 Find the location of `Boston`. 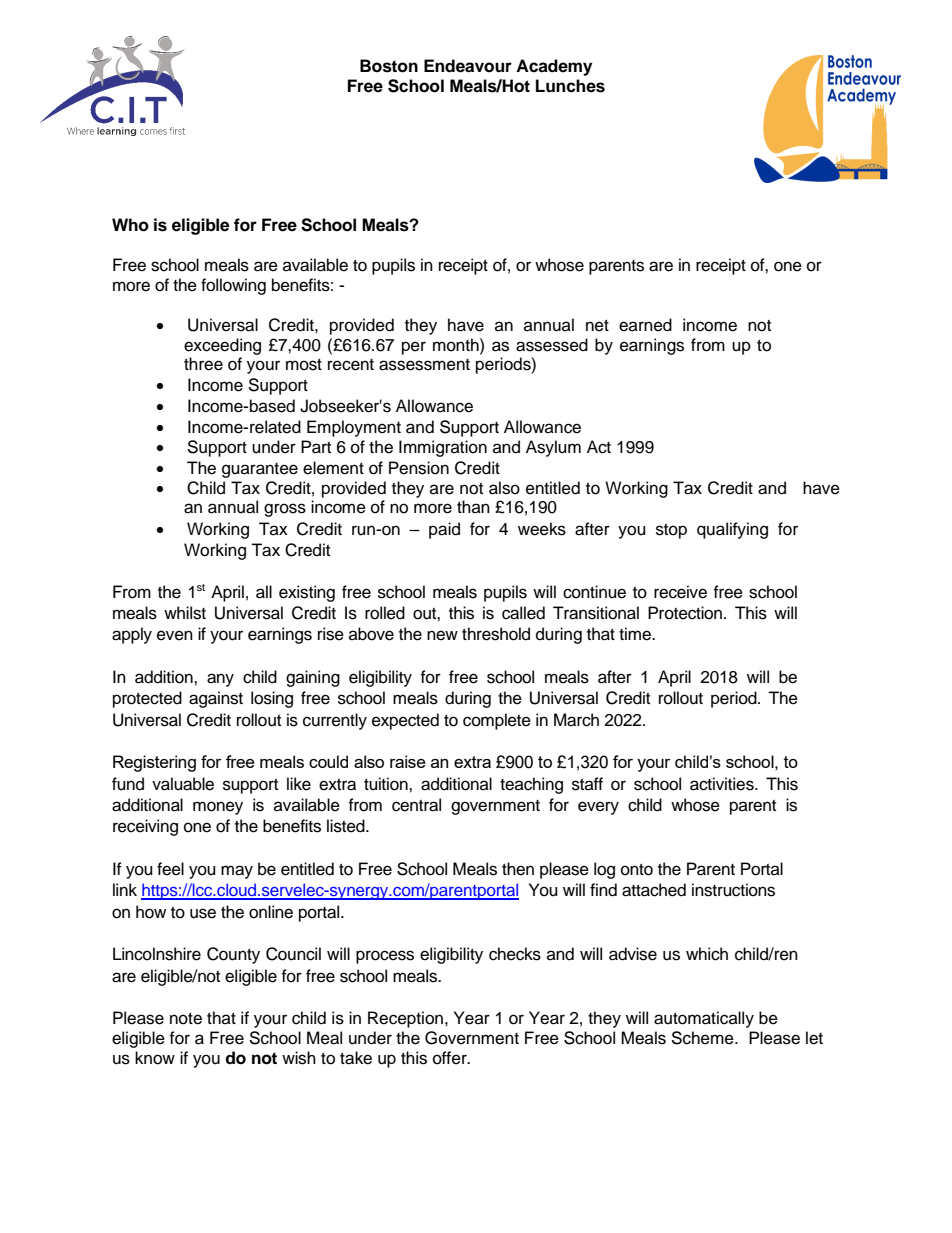

Boston is located at coordinates (389, 66).
